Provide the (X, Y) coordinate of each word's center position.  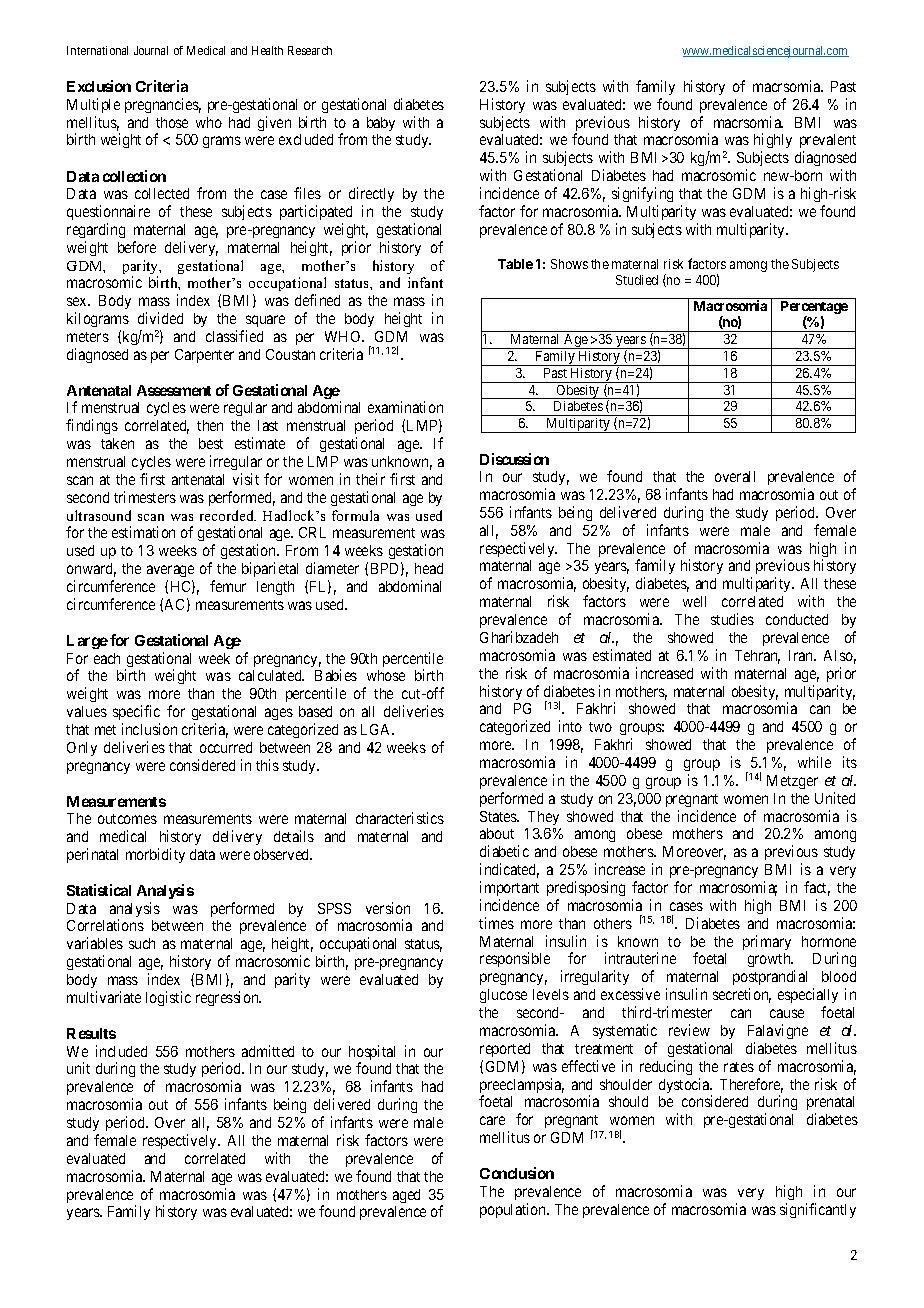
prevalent (828, 143)
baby (381, 124)
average (170, 573)
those (172, 122)
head (429, 568)
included (121, 1051)
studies (732, 619)
